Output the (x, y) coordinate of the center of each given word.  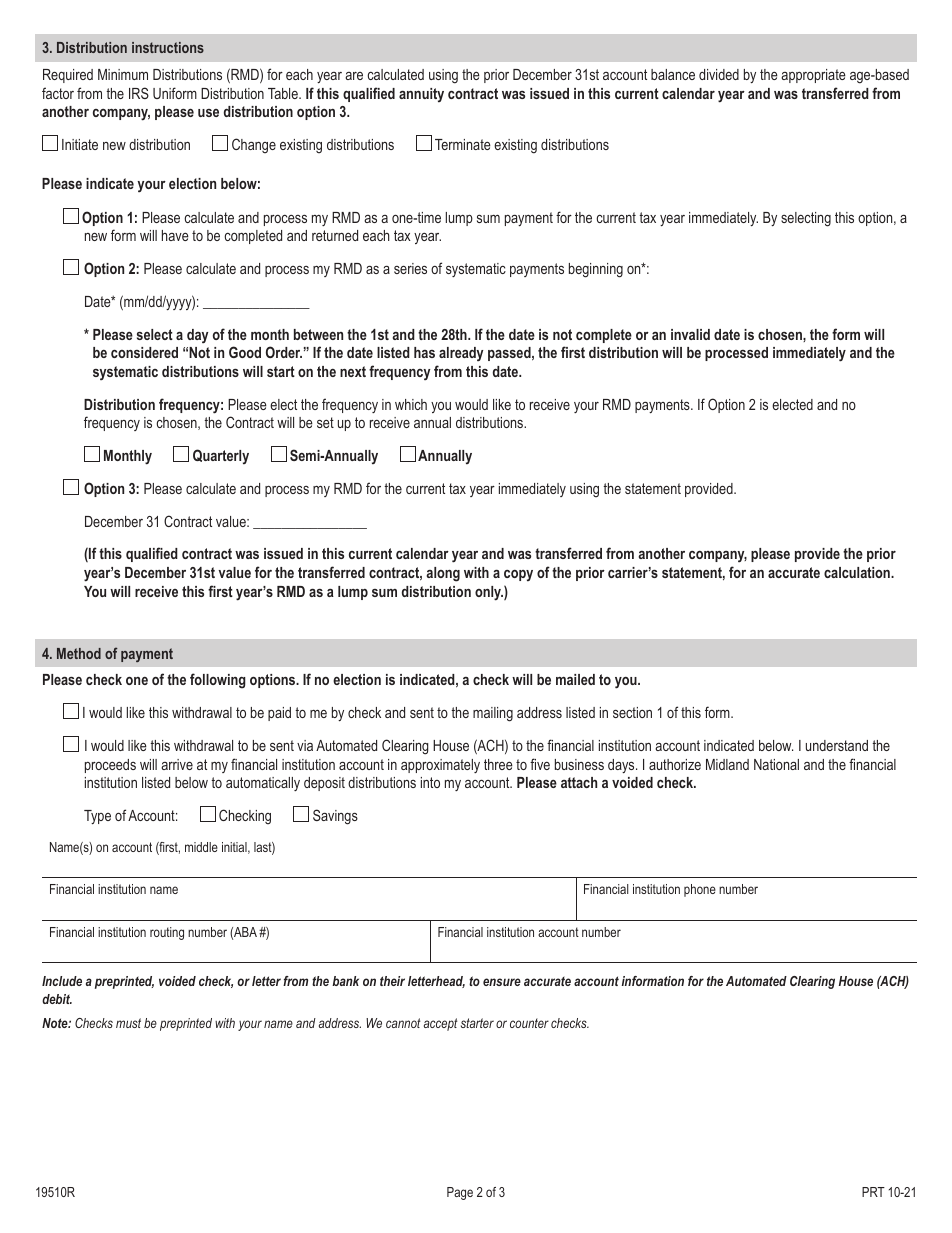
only (489, 593)
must (128, 1023)
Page (460, 1193)
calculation (858, 572)
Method (79, 653)
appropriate (813, 76)
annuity (421, 95)
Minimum (123, 74)
